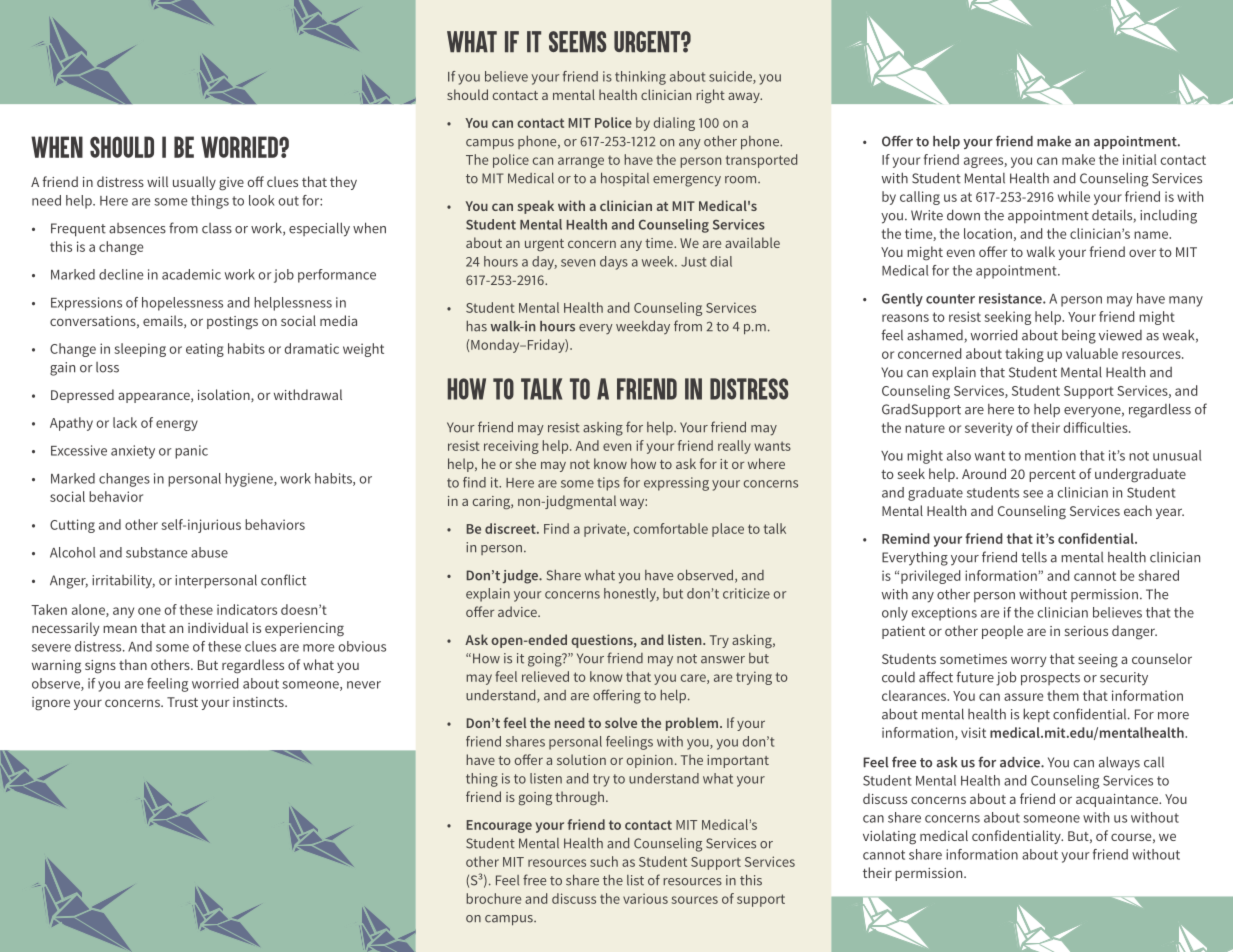  I want to click on location, so click(988, 233).
